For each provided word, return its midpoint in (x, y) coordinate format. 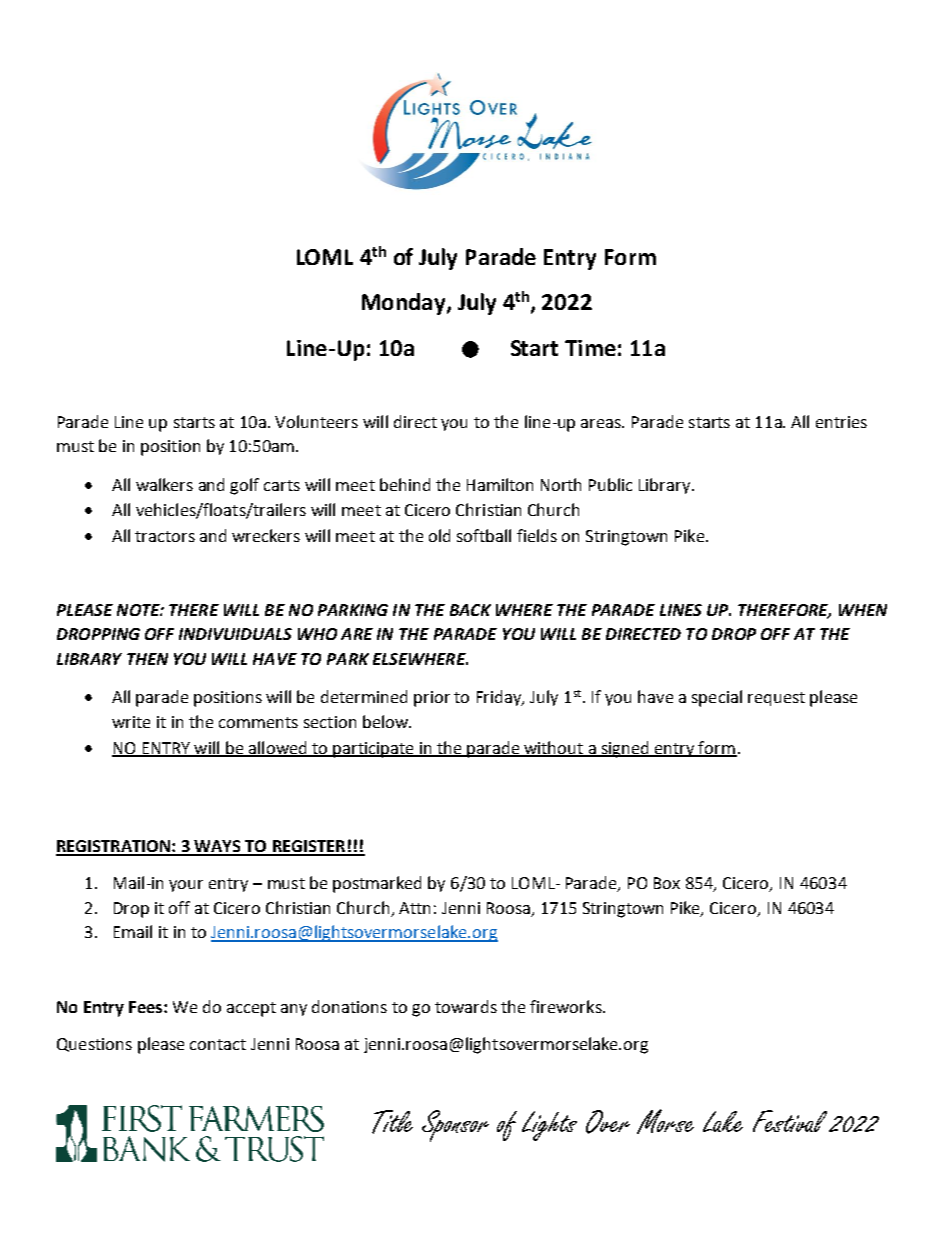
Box (667, 883)
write (131, 722)
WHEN (863, 610)
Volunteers (316, 421)
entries (841, 422)
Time (590, 348)
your (186, 886)
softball (484, 535)
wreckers (266, 535)
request (776, 699)
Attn (414, 908)
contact (218, 1044)
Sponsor (455, 1126)
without (554, 748)
